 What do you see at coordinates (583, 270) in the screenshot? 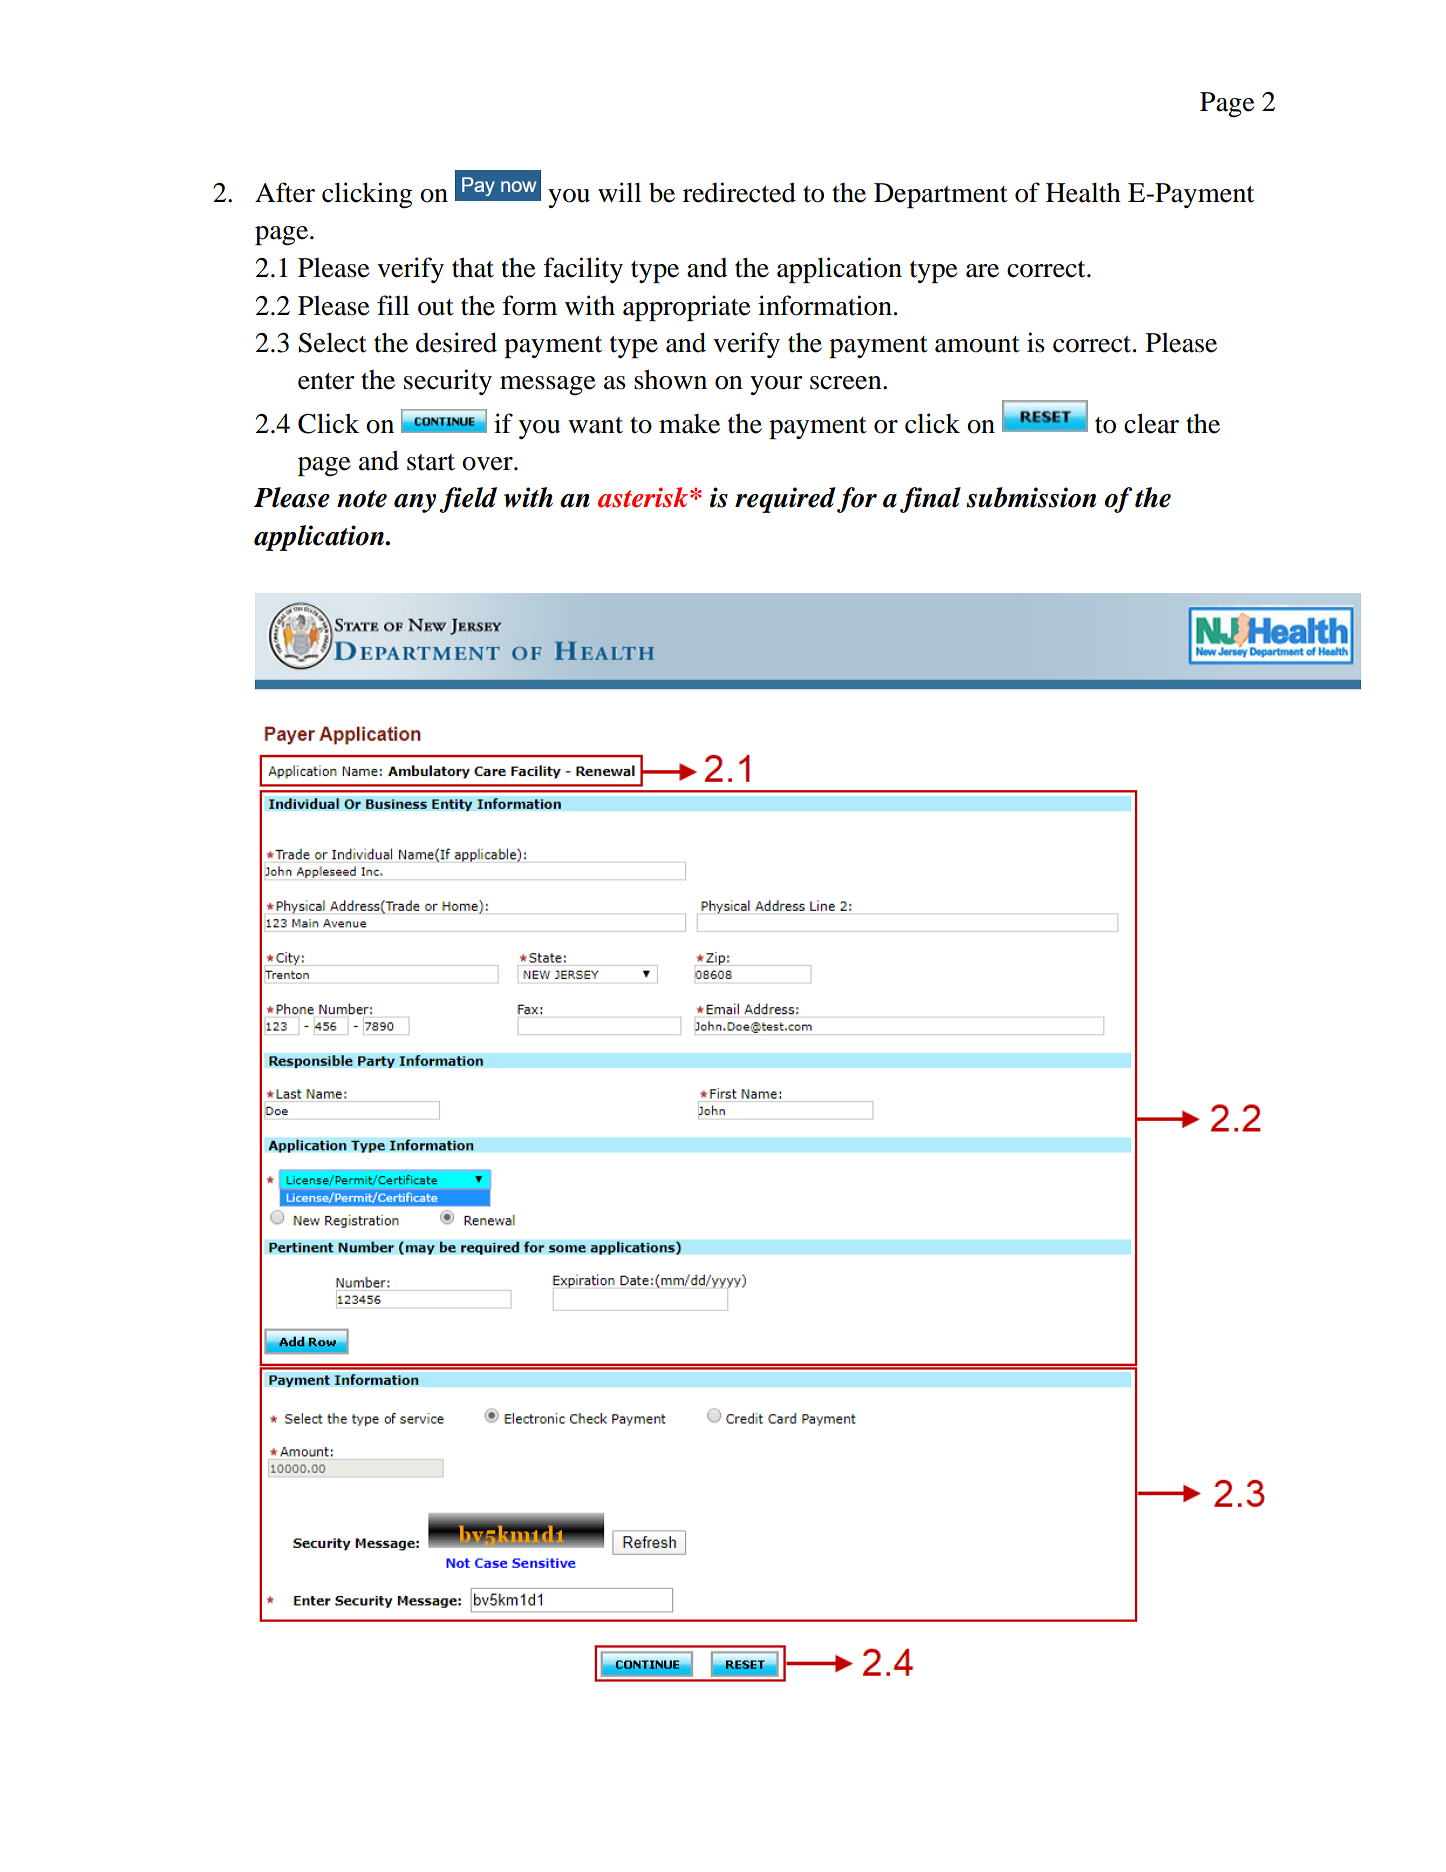
I see `facility` at bounding box center [583, 270].
